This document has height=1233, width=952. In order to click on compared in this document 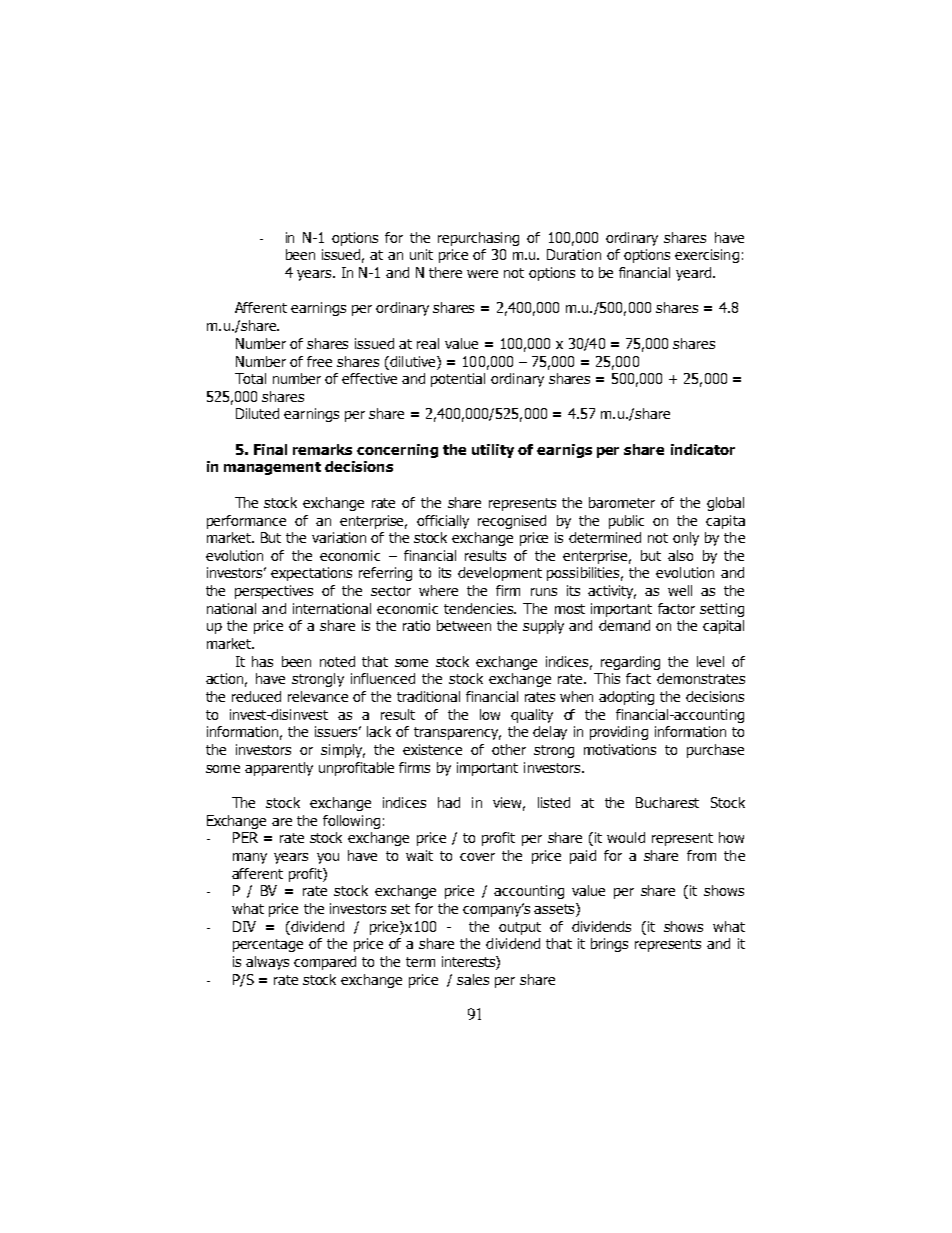, I will do `click(325, 963)`.
